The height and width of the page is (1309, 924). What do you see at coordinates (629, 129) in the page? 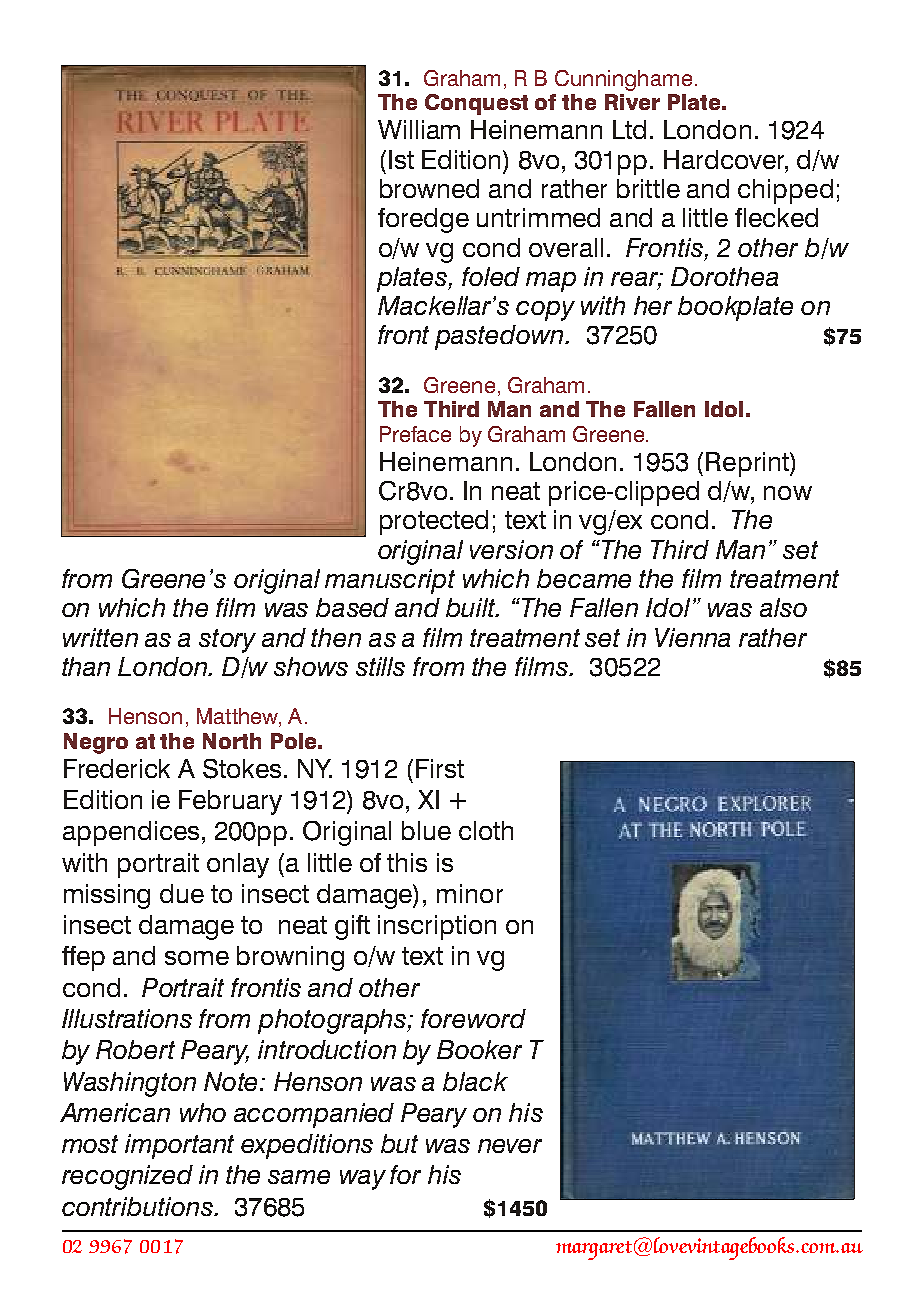
I see `Ltd` at bounding box center [629, 129].
